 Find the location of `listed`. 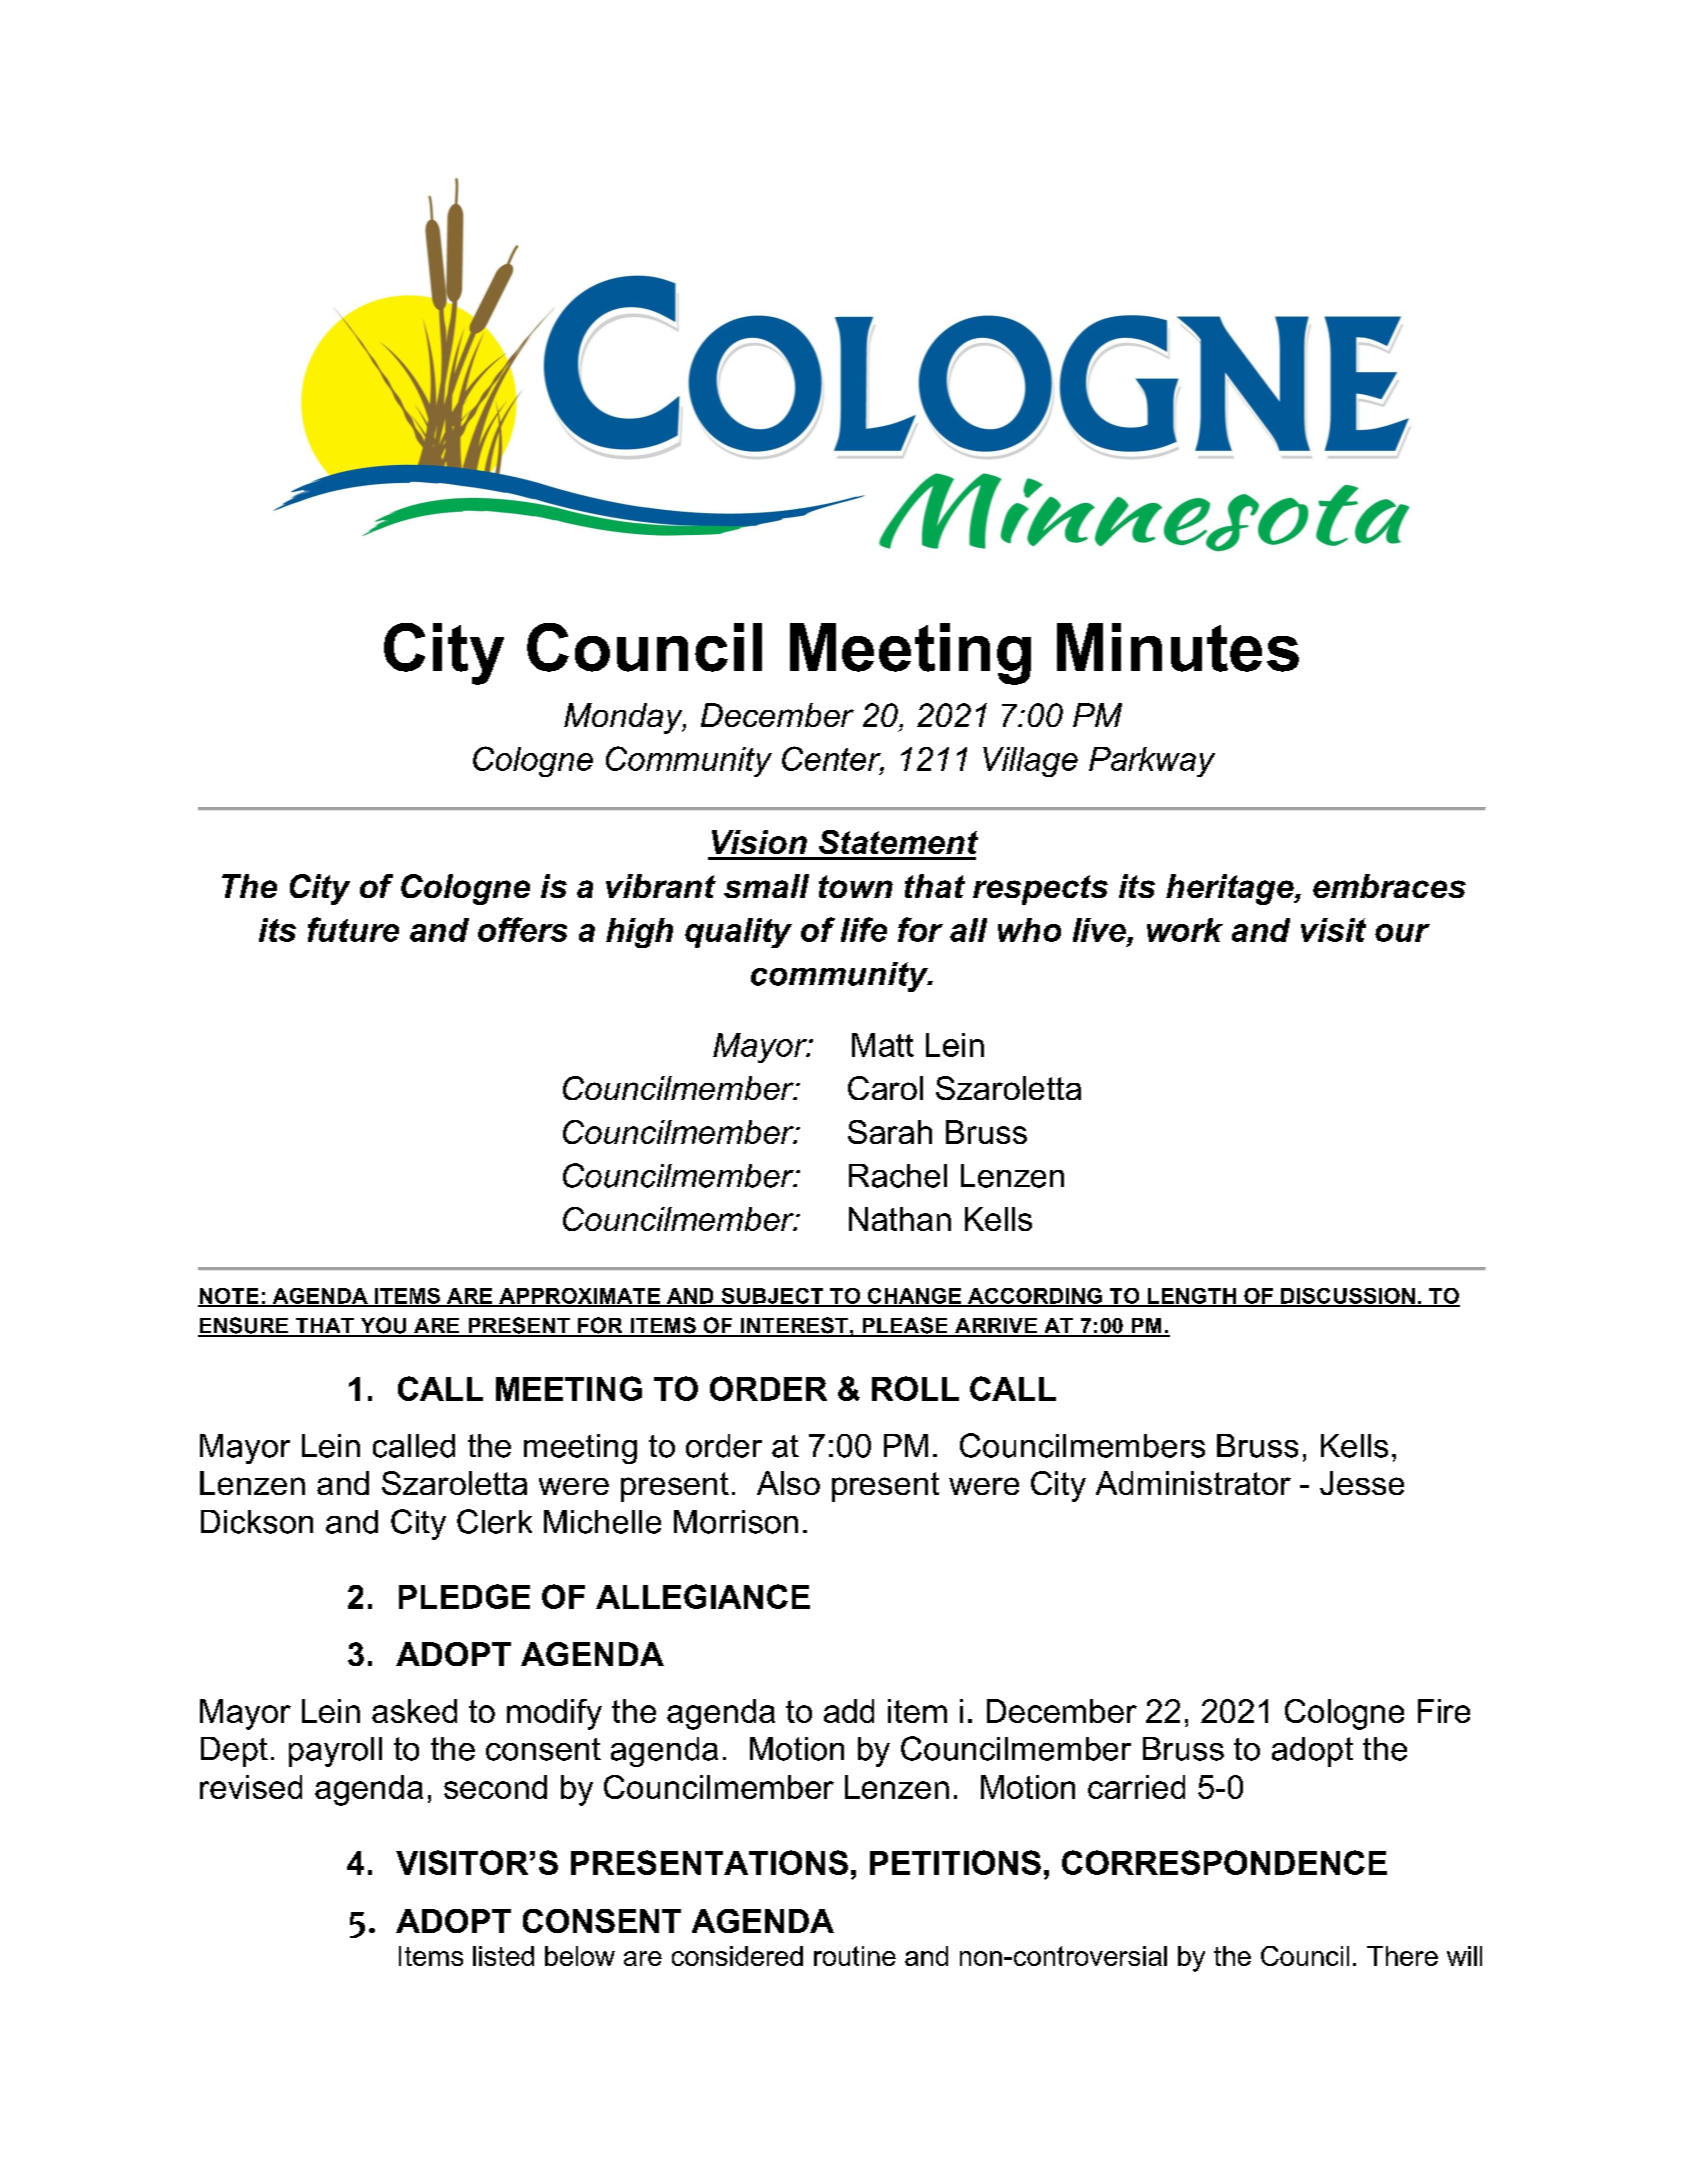

listed is located at coordinates (503, 1956).
